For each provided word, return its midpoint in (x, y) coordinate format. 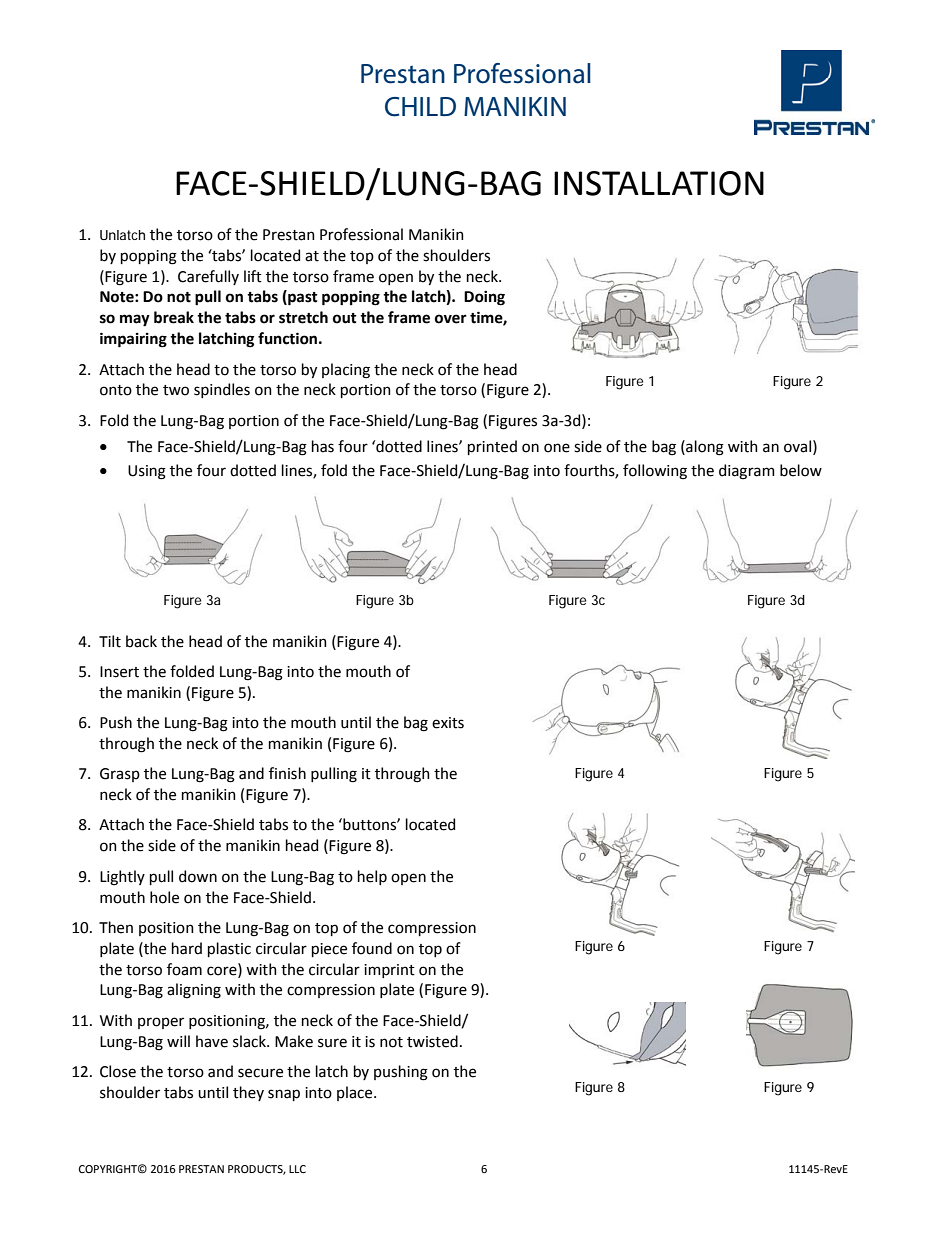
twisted (432, 1041)
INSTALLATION (659, 183)
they (248, 1093)
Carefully (208, 277)
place (356, 1093)
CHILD (420, 107)
